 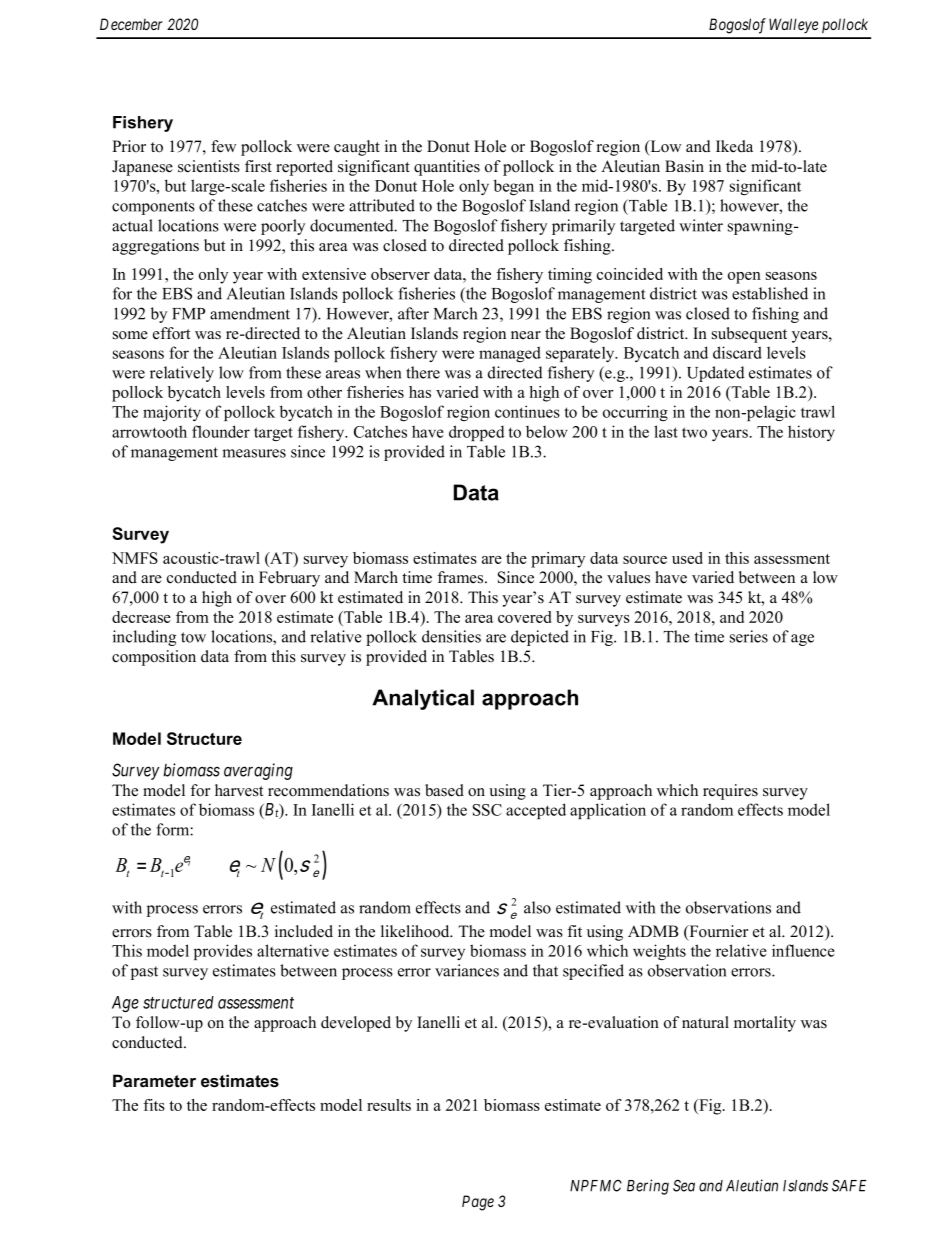 What do you see at coordinates (477, 433) in the page?
I see `dropped` at bounding box center [477, 433].
